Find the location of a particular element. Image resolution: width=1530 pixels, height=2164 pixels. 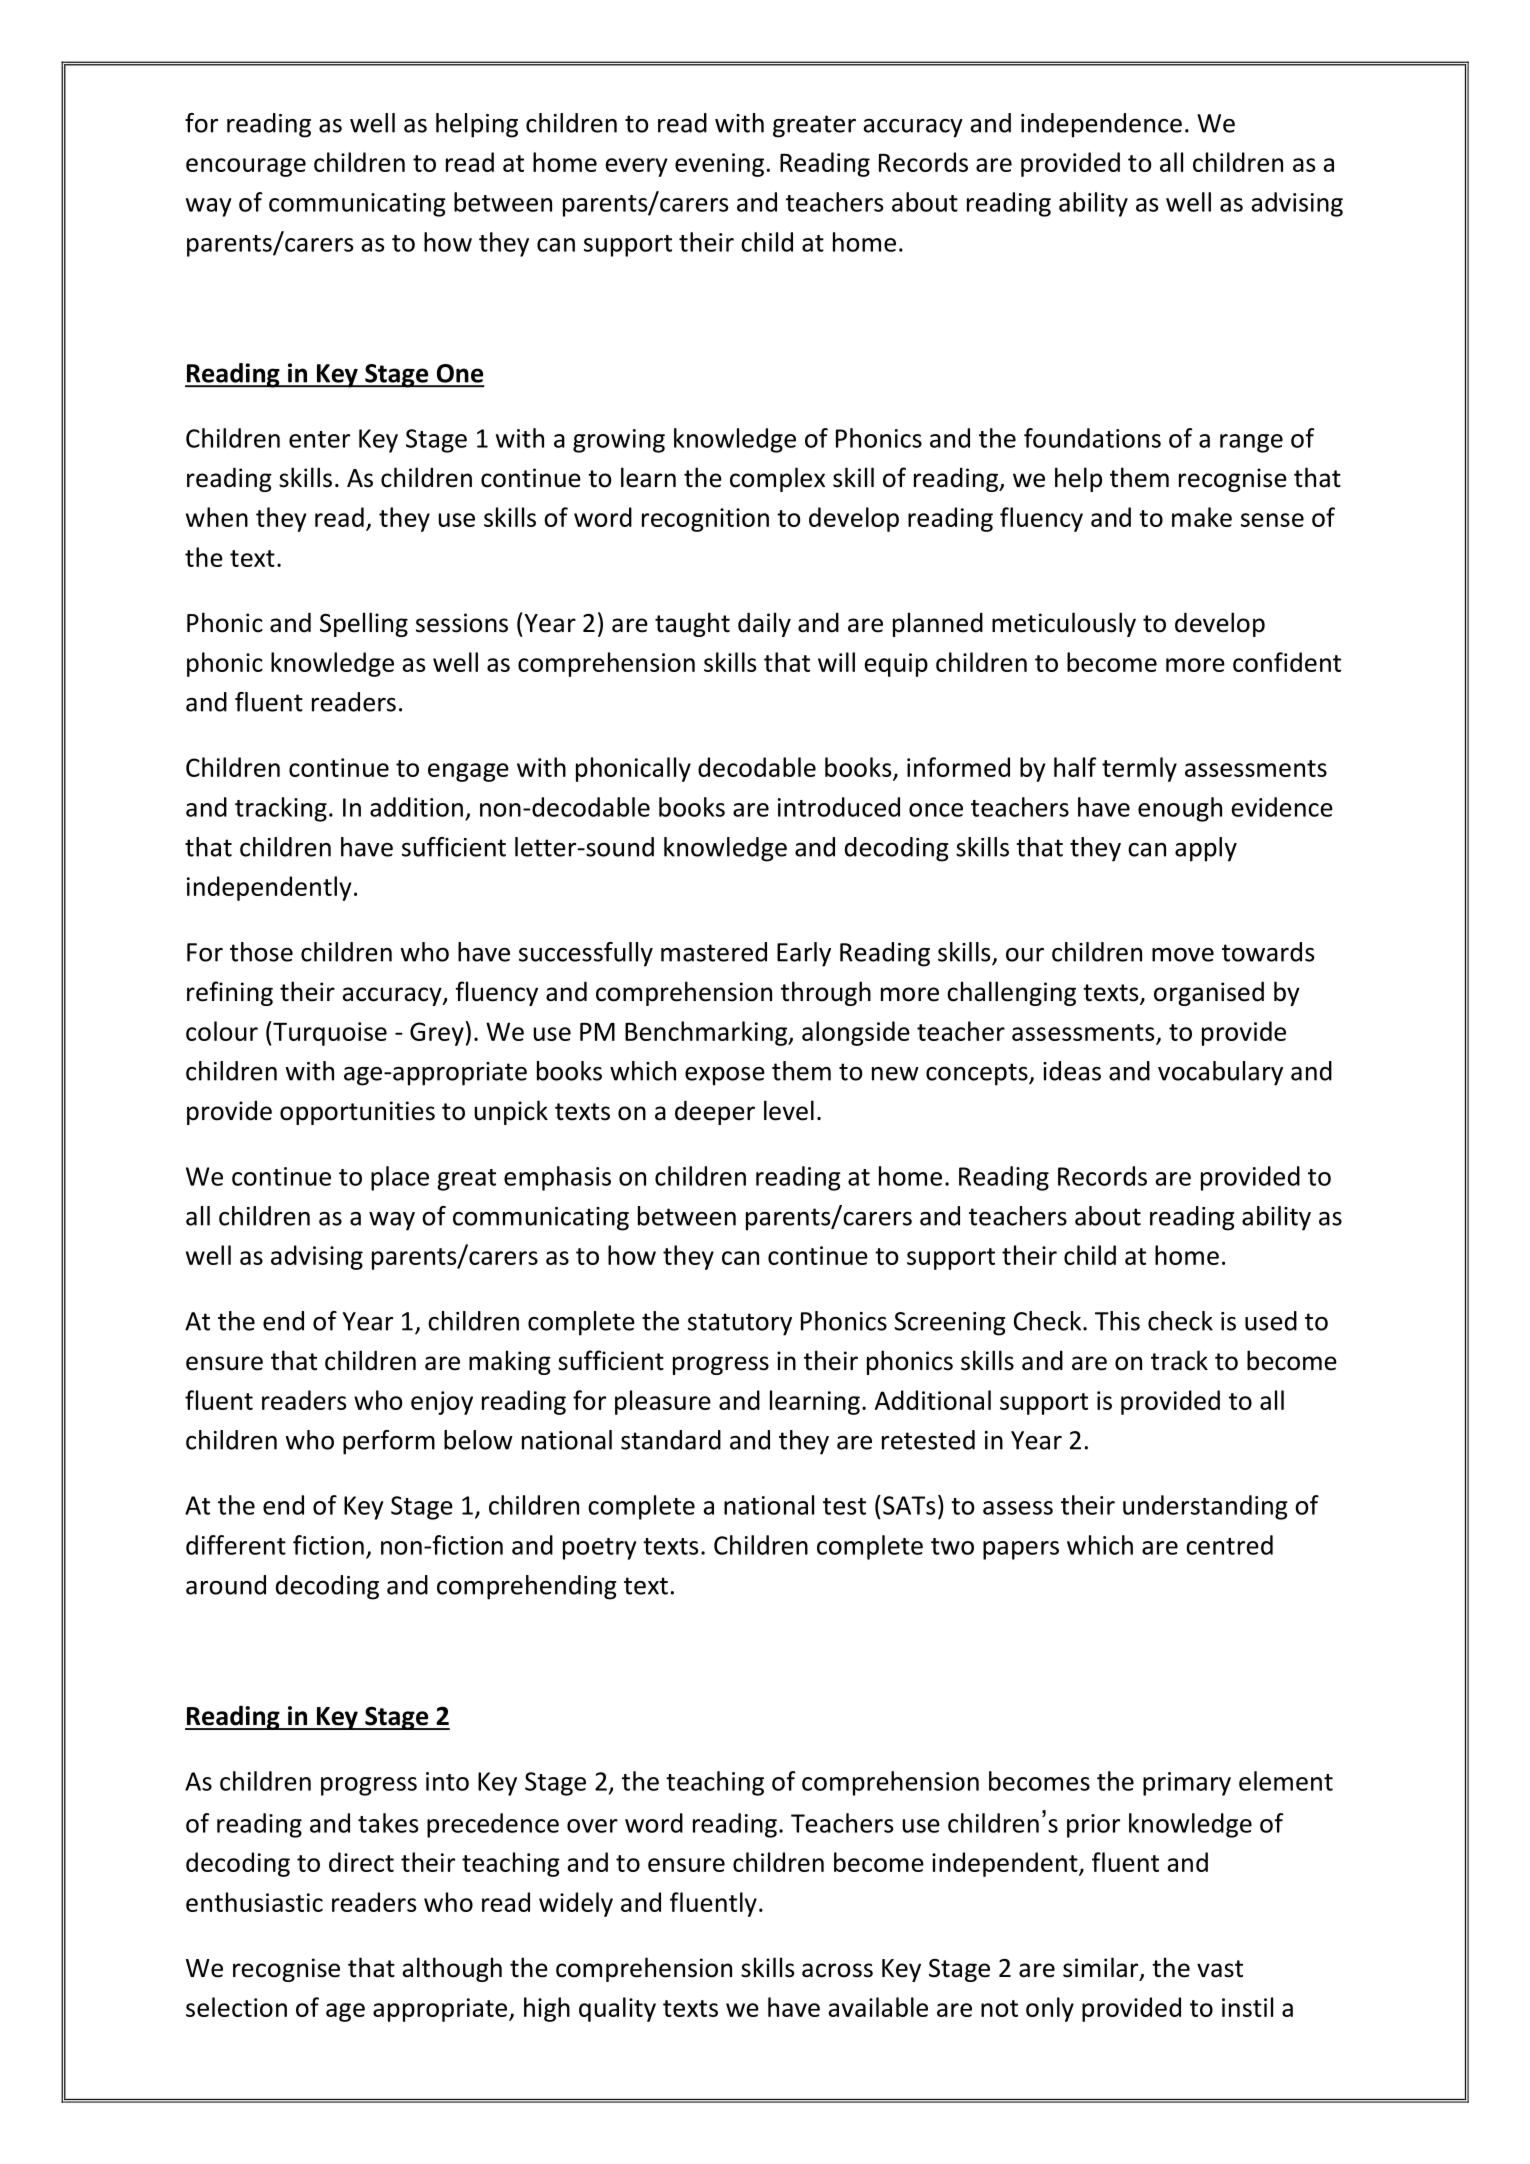

termly is located at coordinates (1139, 769).
